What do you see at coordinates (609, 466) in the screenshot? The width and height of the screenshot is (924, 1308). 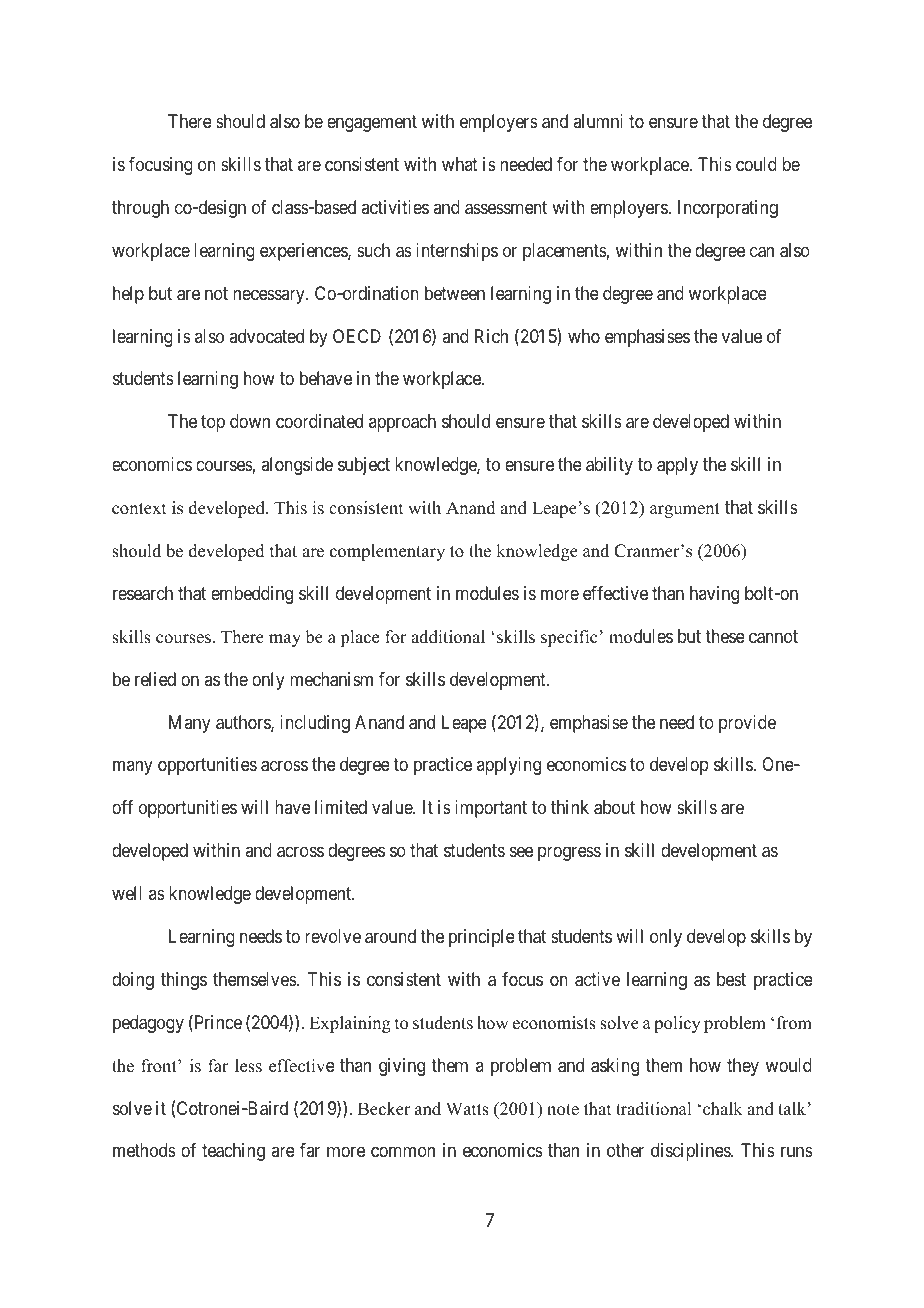 I see `ability` at bounding box center [609, 466].
